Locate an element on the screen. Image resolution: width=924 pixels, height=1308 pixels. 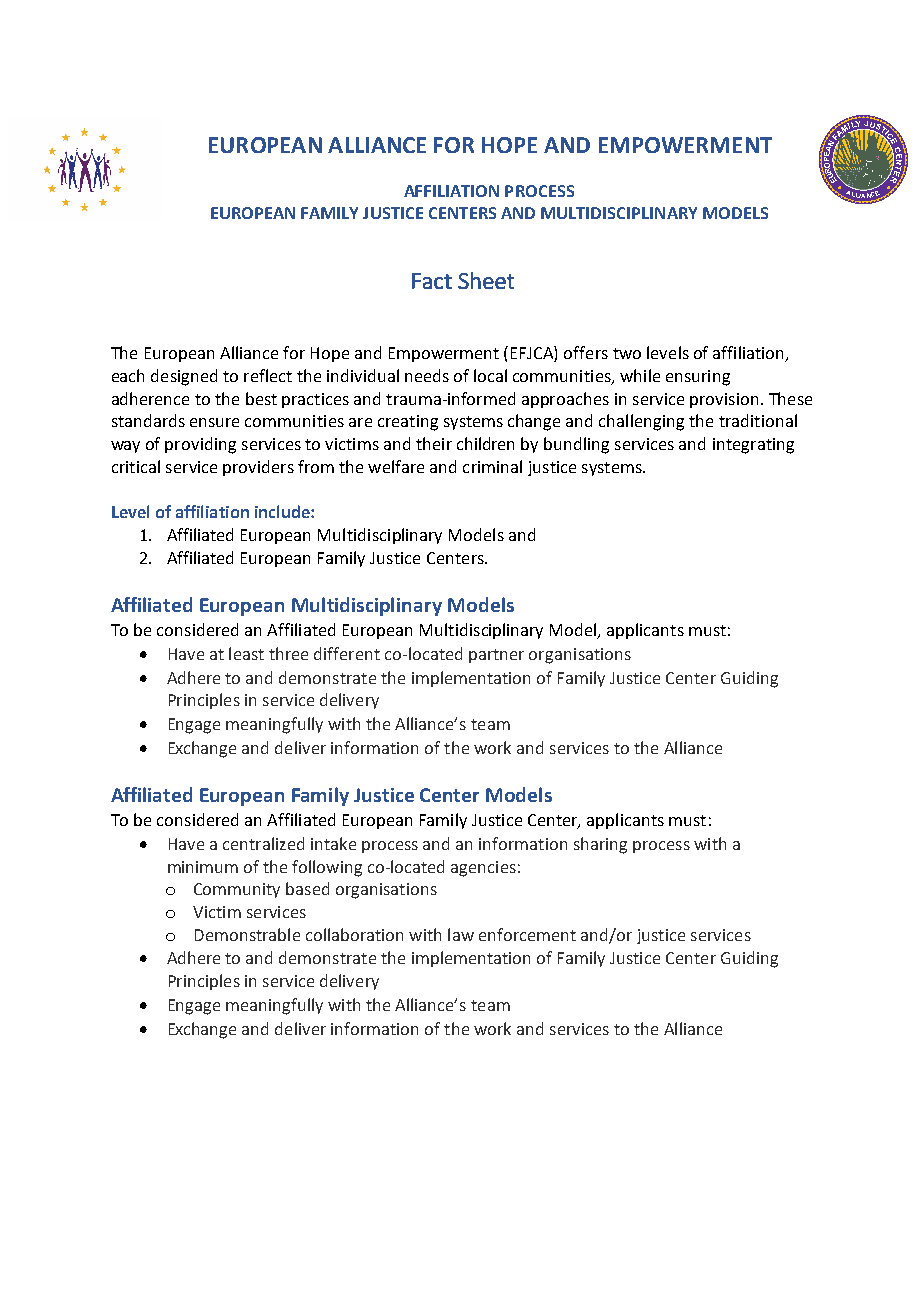
centralized is located at coordinates (263, 843).
